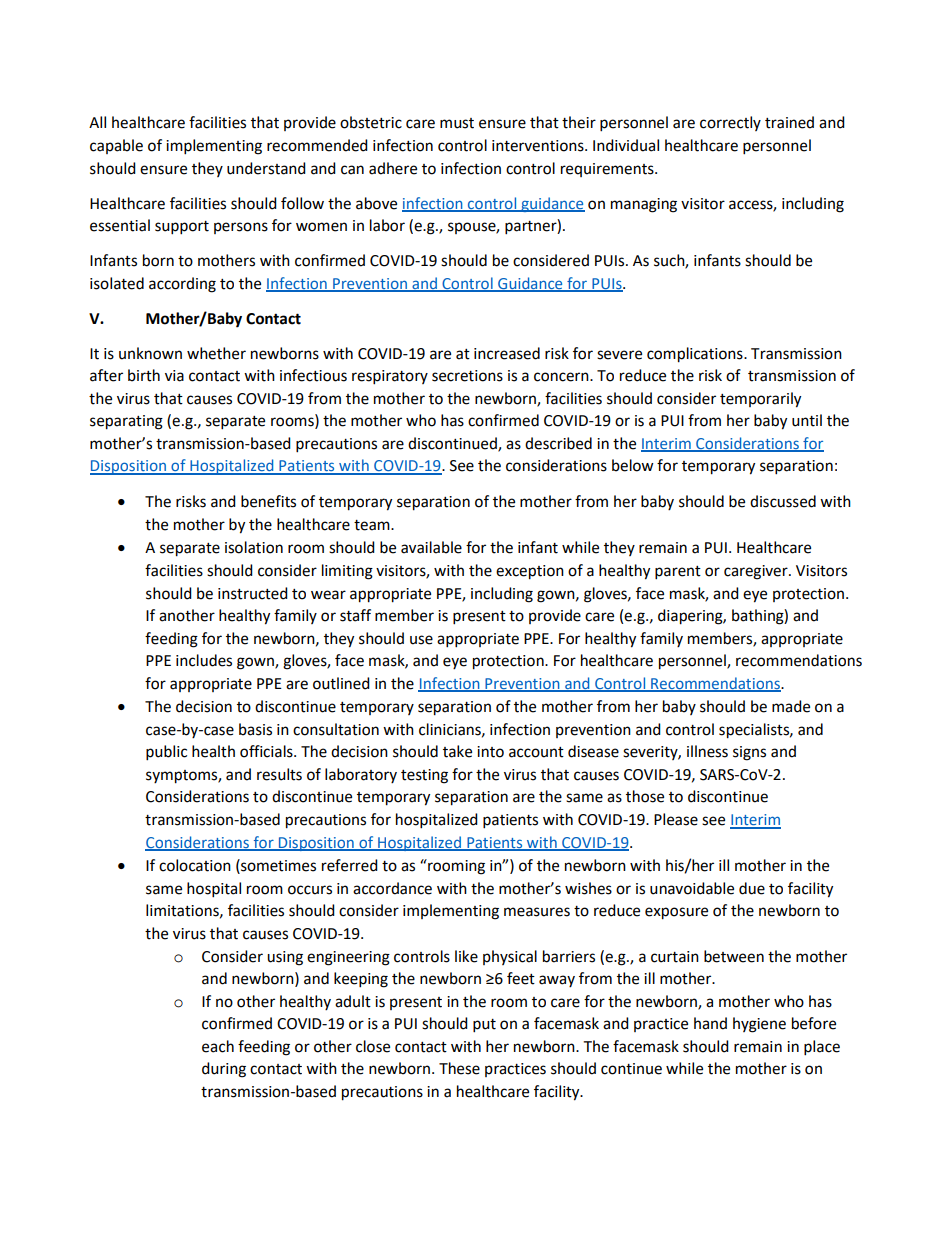 This screenshot has height=1233, width=952. What do you see at coordinates (457, 123) in the screenshot?
I see `must` at bounding box center [457, 123].
